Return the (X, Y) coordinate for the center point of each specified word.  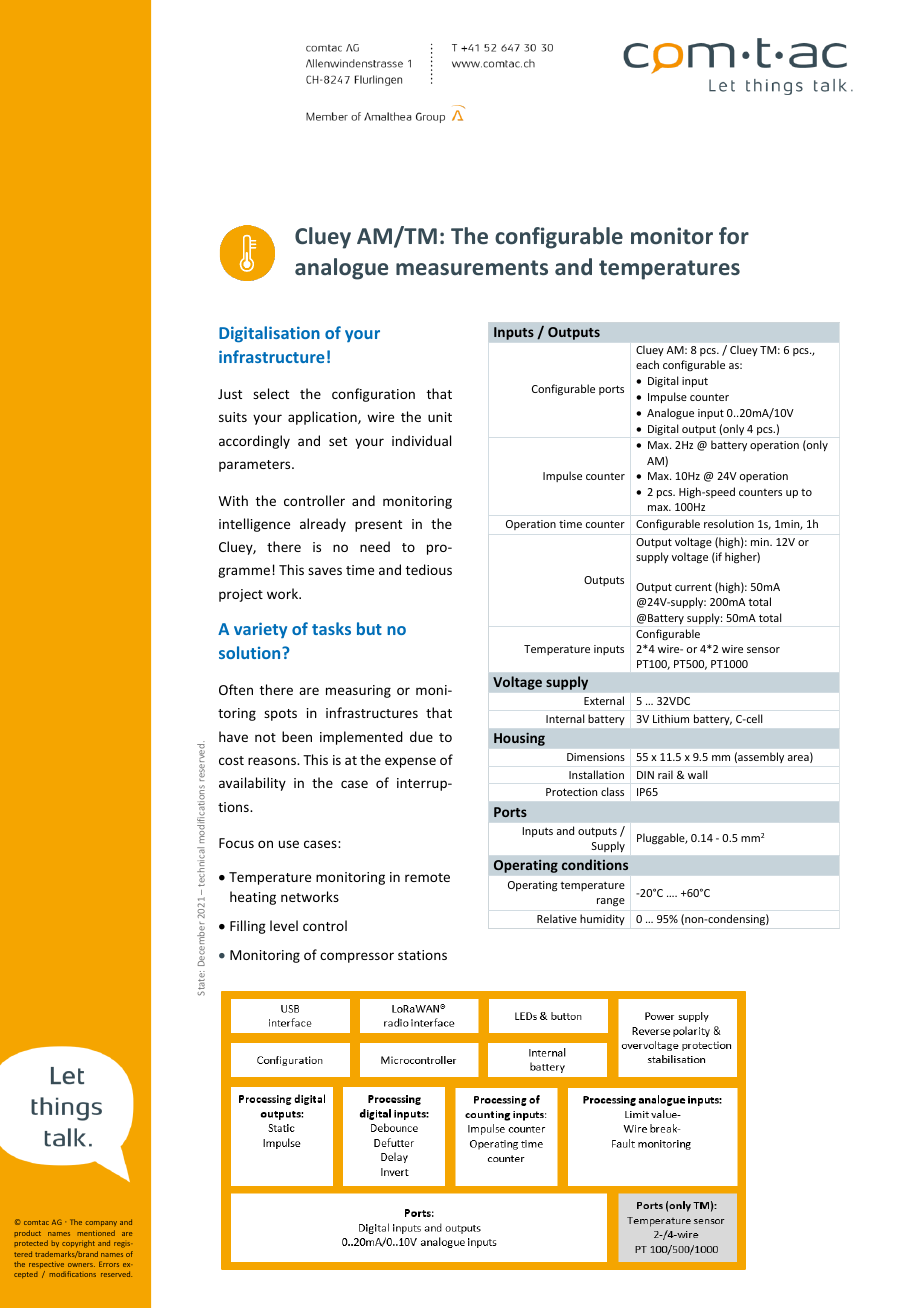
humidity (602, 919)
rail (665, 775)
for (734, 235)
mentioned (96, 1233)
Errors (109, 1264)
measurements (472, 268)
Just (230, 394)
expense (410, 762)
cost (231, 760)
